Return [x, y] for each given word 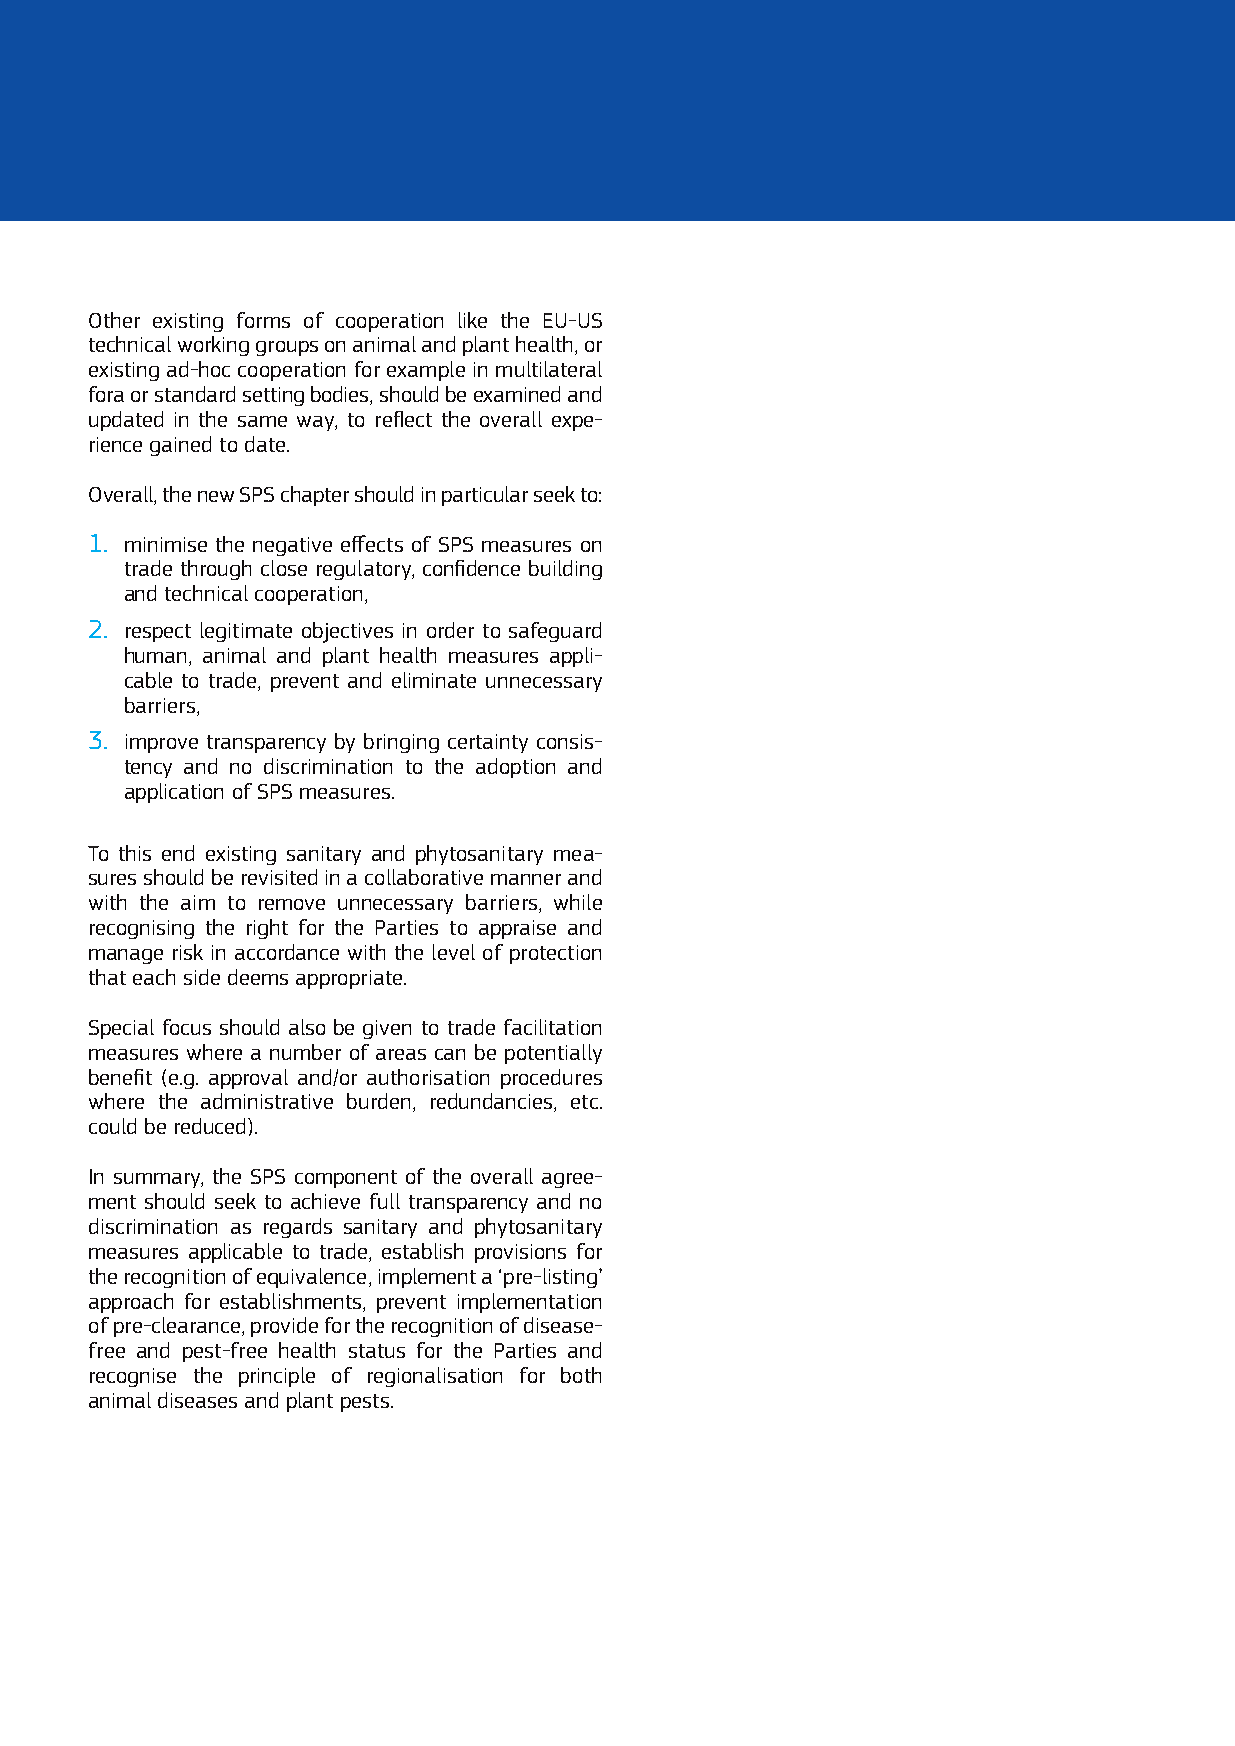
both [581, 1375]
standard [195, 394]
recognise [133, 1377]
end [178, 853]
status [377, 1351]
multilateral [549, 369]
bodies [341, 395]
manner [526, 879]
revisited [279, 877]
